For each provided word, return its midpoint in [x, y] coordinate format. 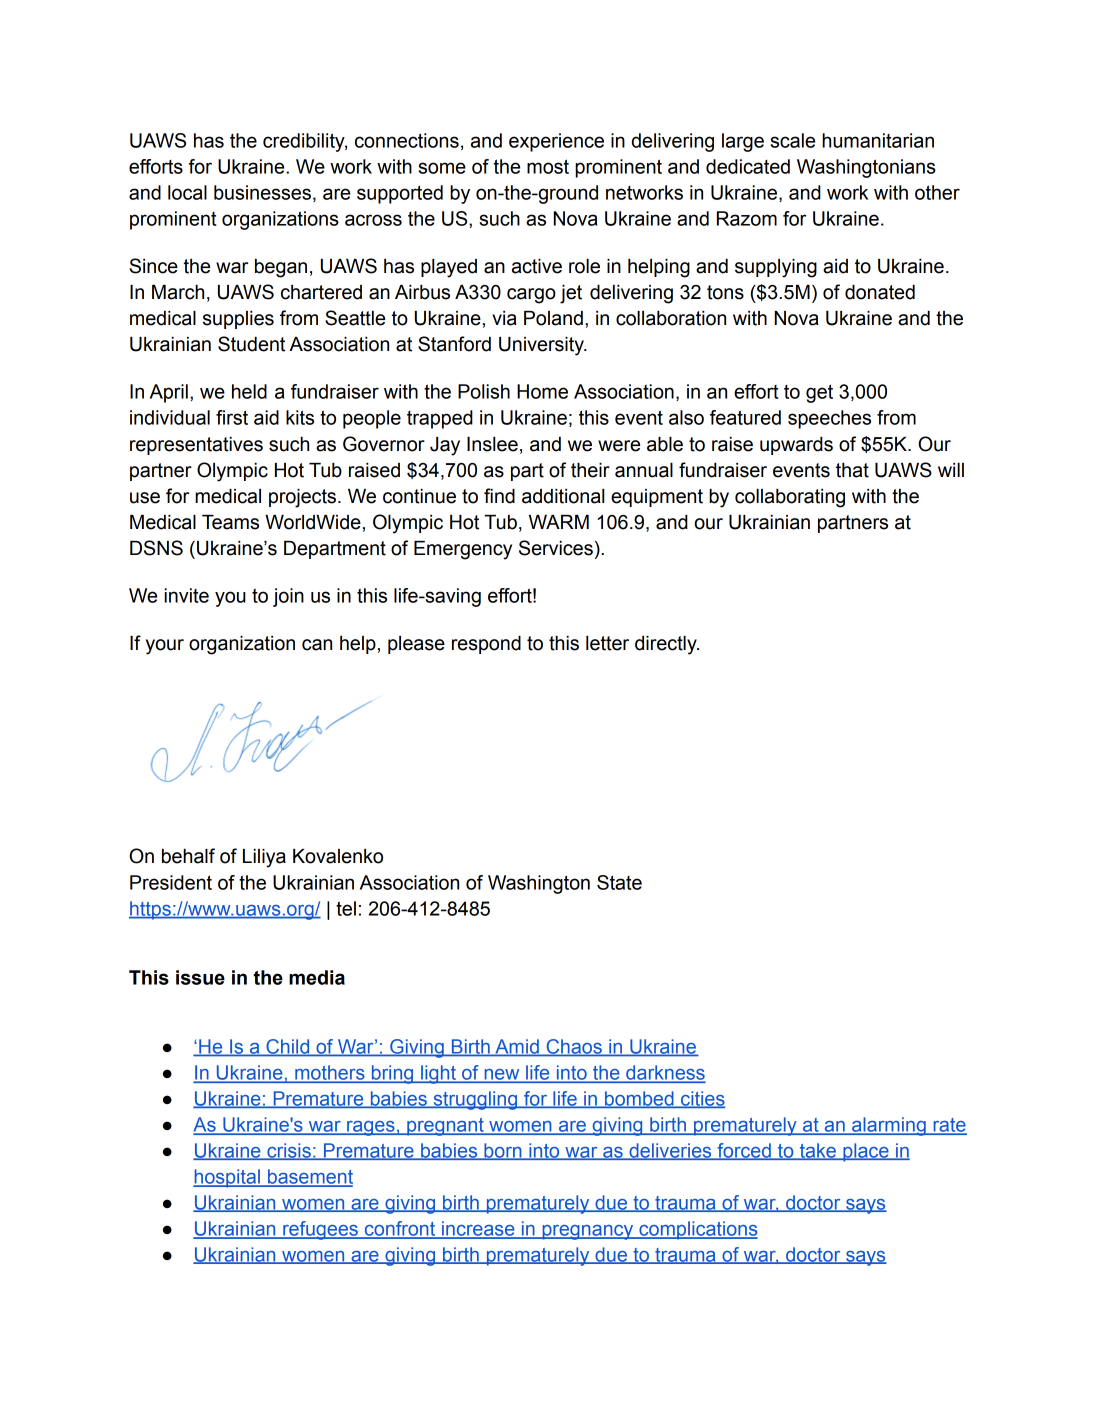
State [619, 882]
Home [542, 391]
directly [667, 645]
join [288, 597]
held [249, 391]
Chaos [574, 1047]
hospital [227, 1178]
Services [556, 548]
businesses [262, 192]
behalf [188, 856]
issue [200, 977]
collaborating [790, 498]
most [548, 166]
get [819, 393]
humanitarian [878, 140]
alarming [889, 1126]
